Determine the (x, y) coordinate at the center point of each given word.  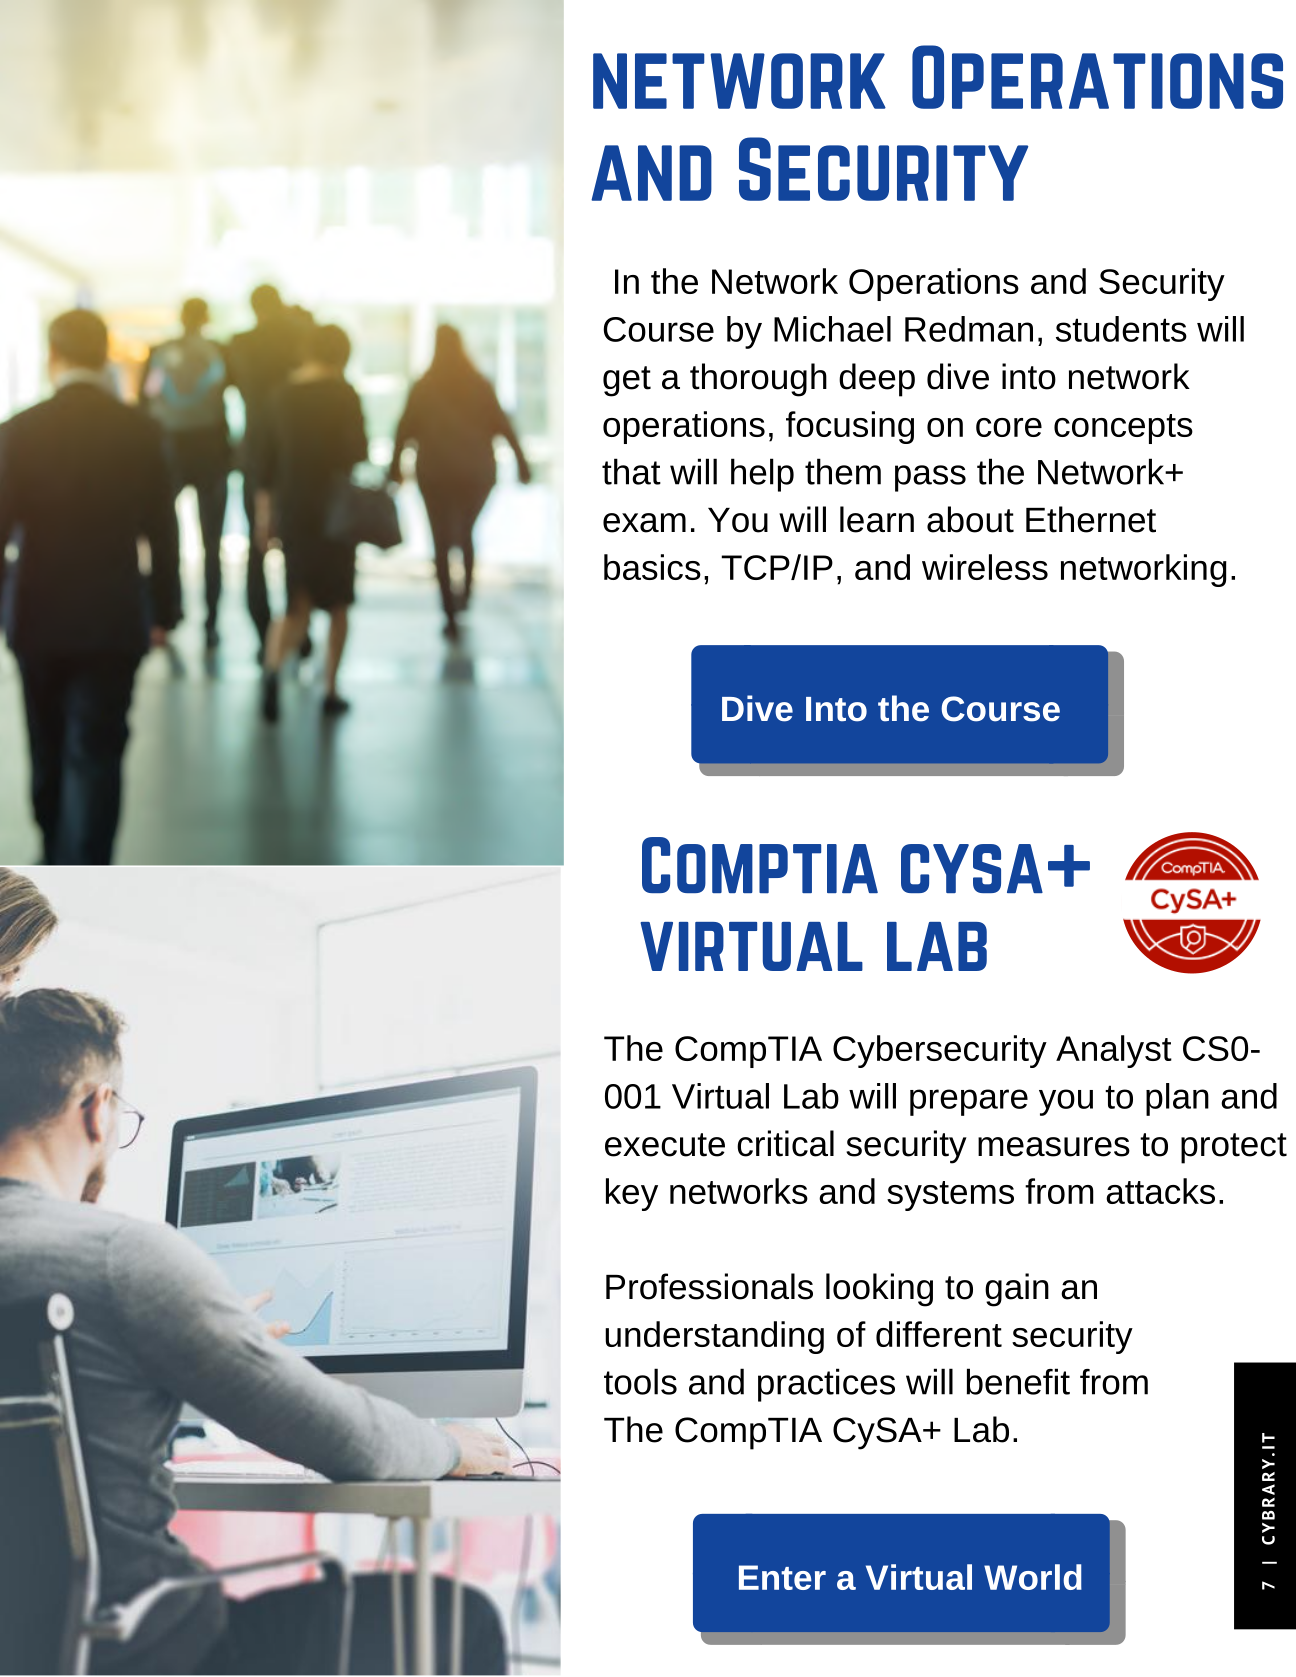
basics (652, 567)
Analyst (1114, 1051)
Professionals (709, 1286)
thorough (758, 380)
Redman (969, 329)
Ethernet (1091, 519)
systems (950, 1196)
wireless (985, 567)
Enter (782, 1577)
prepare (969, 1102)
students (1121, 329)
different (939, 1334)
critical (785, 1143)
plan (1177, 1099)
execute (665, 1145)
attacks (1160, 1191)
